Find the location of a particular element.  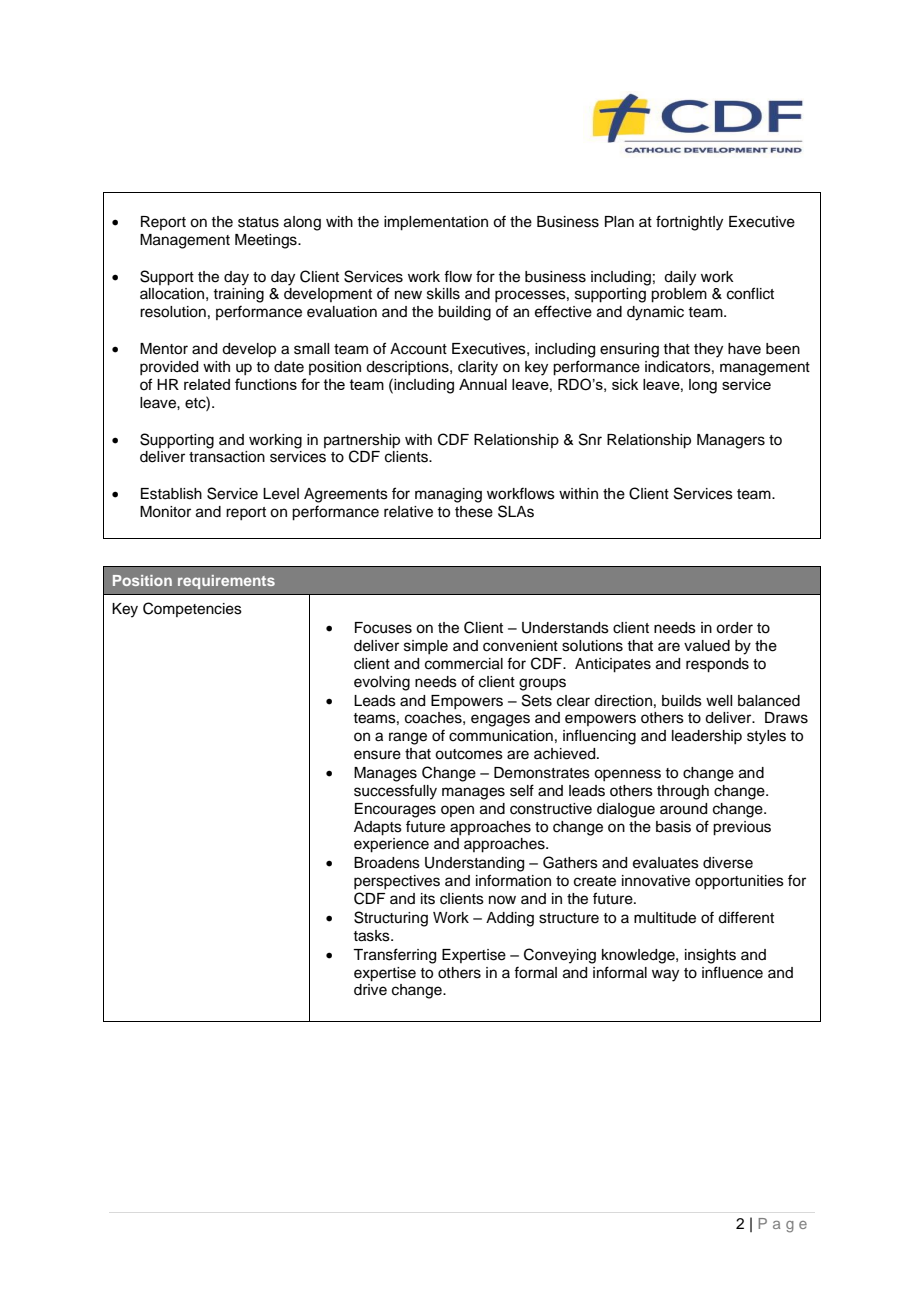

Meetings is located at coordinates (267, 241).
